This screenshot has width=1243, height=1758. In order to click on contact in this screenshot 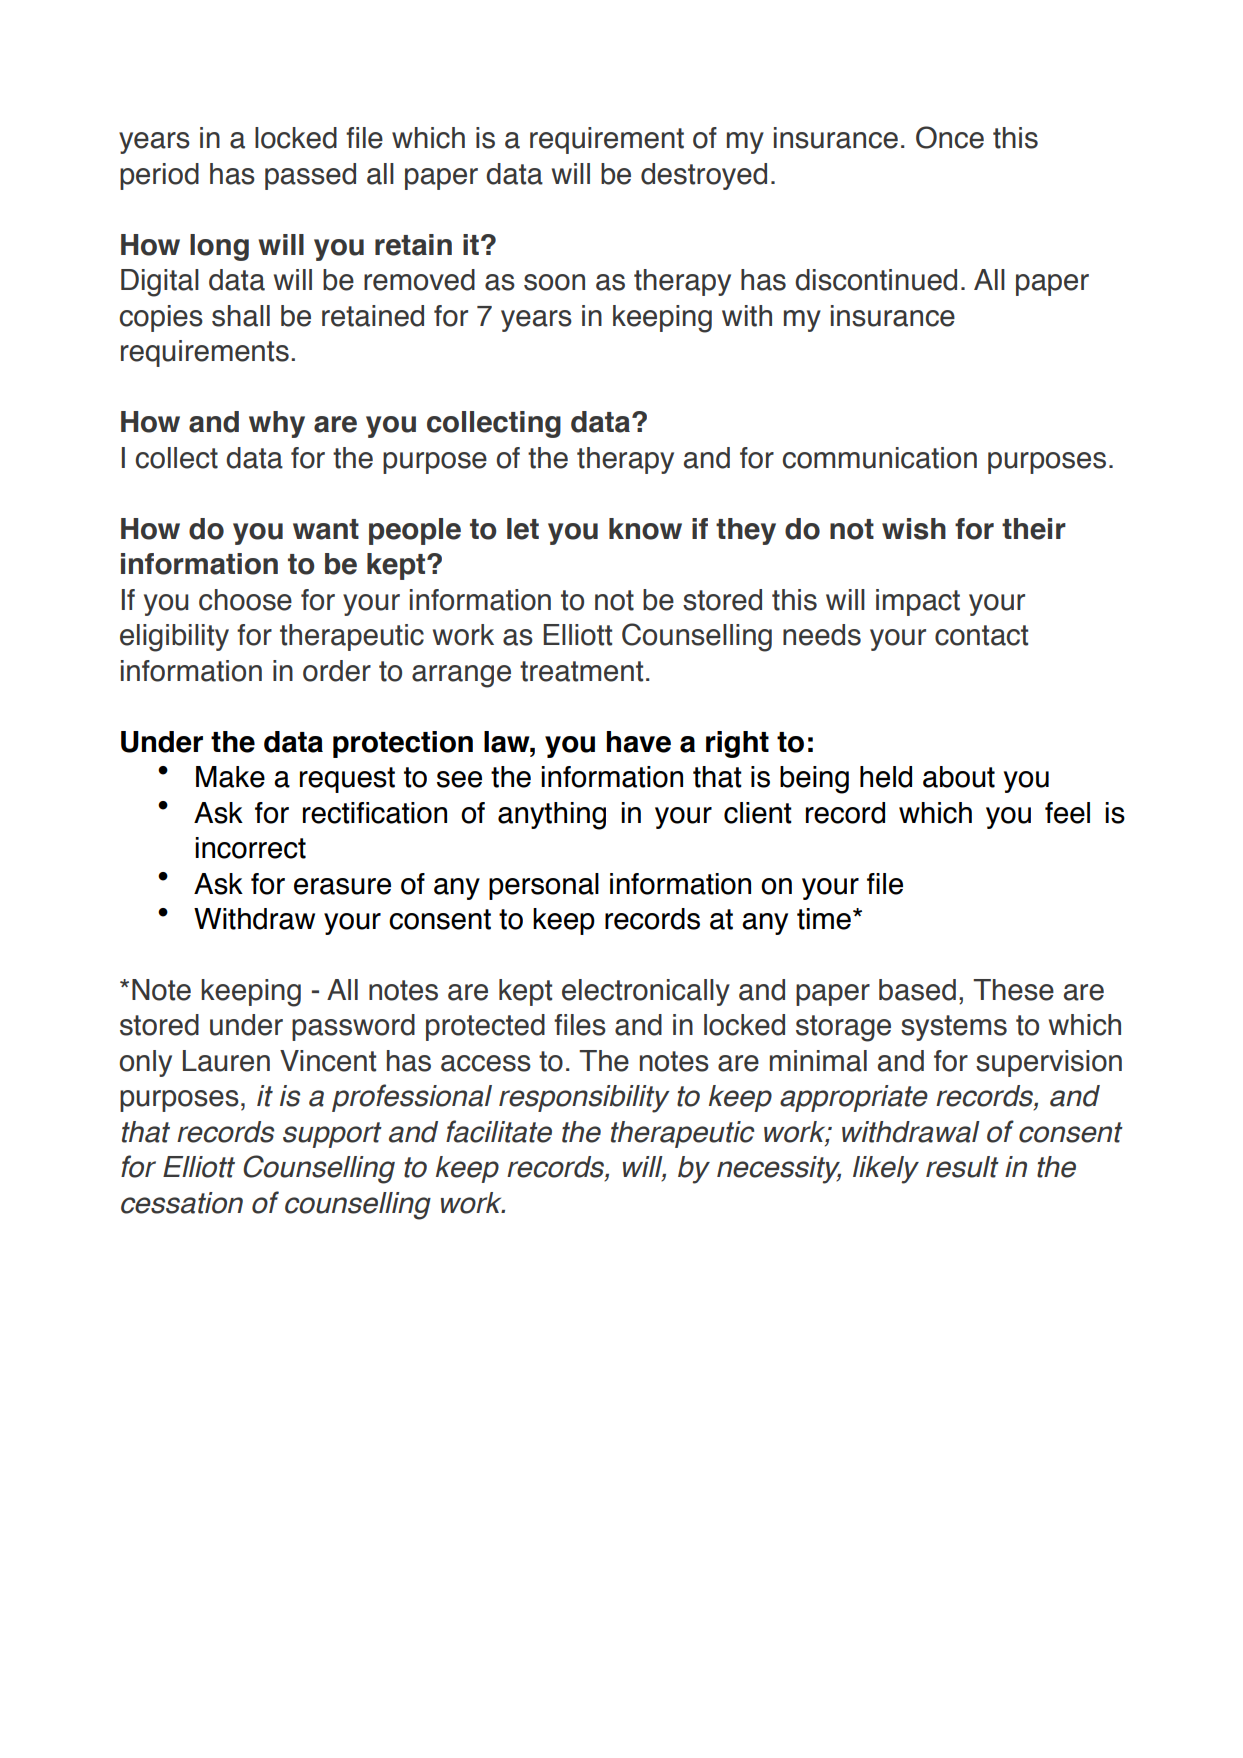, I will do `click(981, 635)`.
